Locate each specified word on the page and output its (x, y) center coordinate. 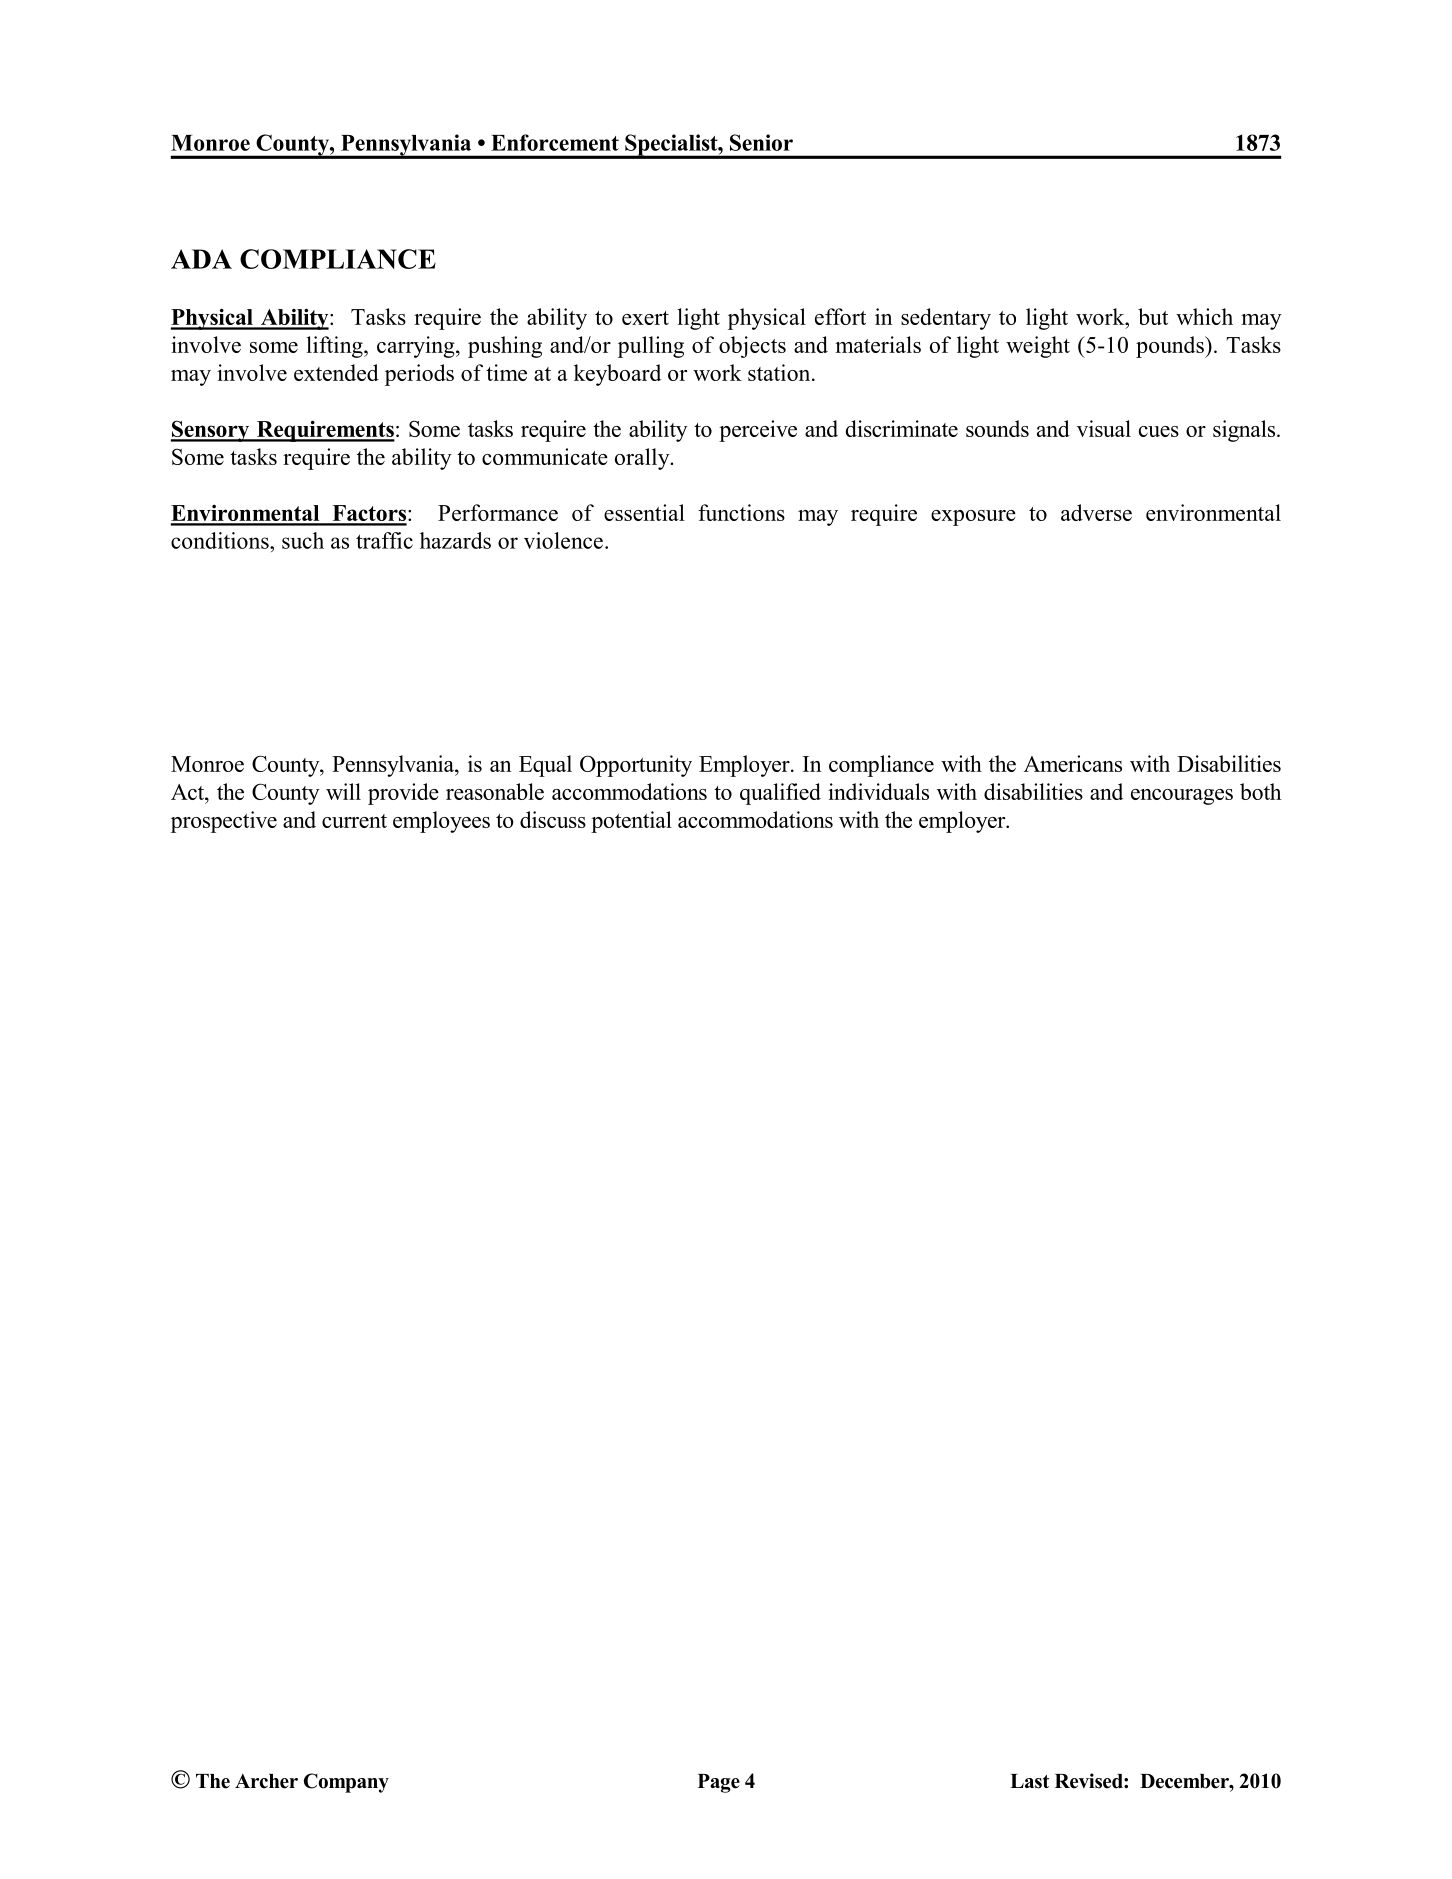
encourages (1182, 797)
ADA (201, 259)
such (303, 540)
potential (631, 822)
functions (741, 512)
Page (719, 1783)
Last (1029, 1781)
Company (346, 1783)
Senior (761, 142)
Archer (266, 1781)
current (354, 821)
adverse (1096, 512)
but (1153, 316)
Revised (1090, 1781)
